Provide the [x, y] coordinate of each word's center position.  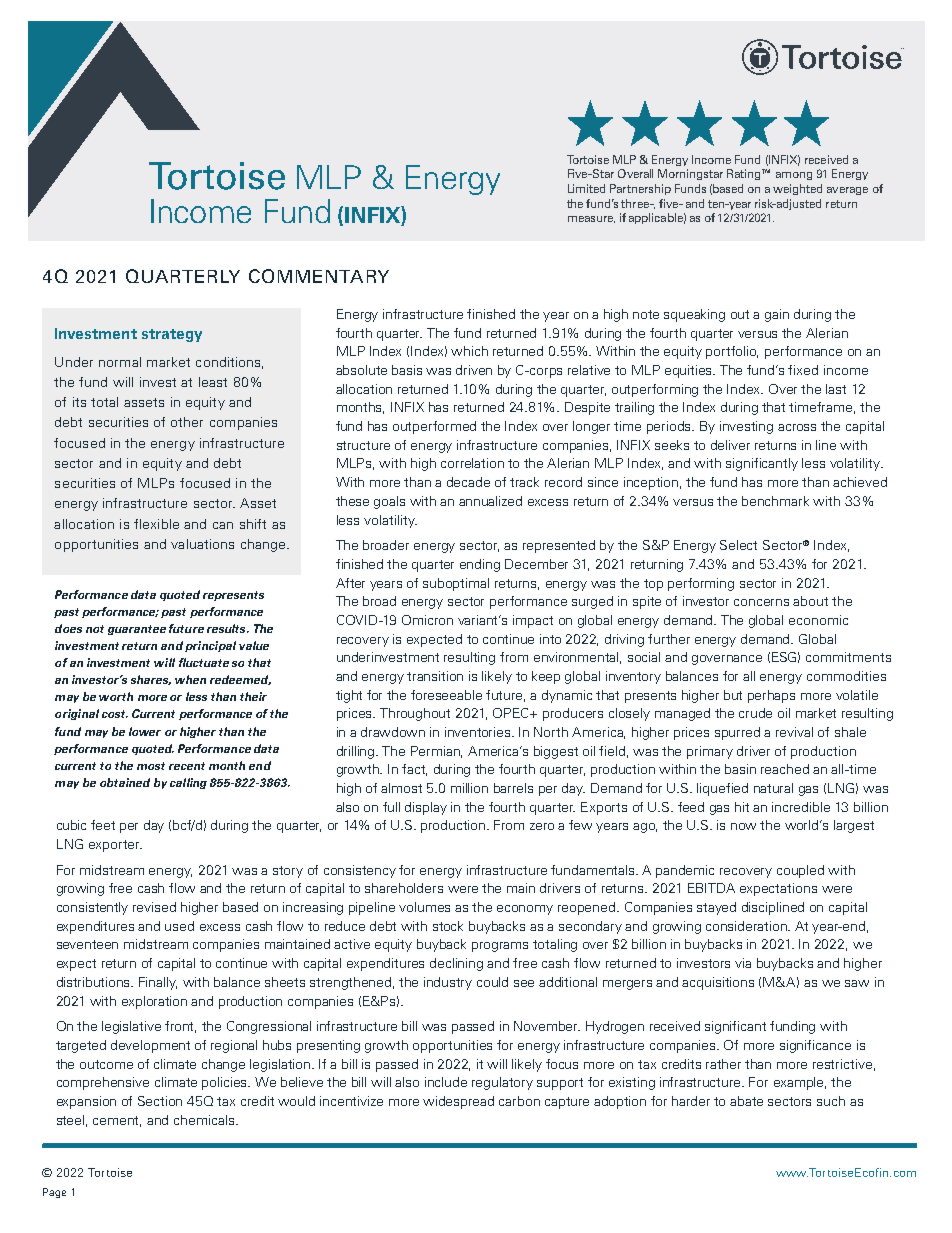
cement [117, 1121]
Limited [586, 188]
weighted [797, 189]
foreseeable [446, 695]
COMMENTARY [319, 276]
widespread [458, 1102]
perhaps [771, 696]
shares [151, 680]
